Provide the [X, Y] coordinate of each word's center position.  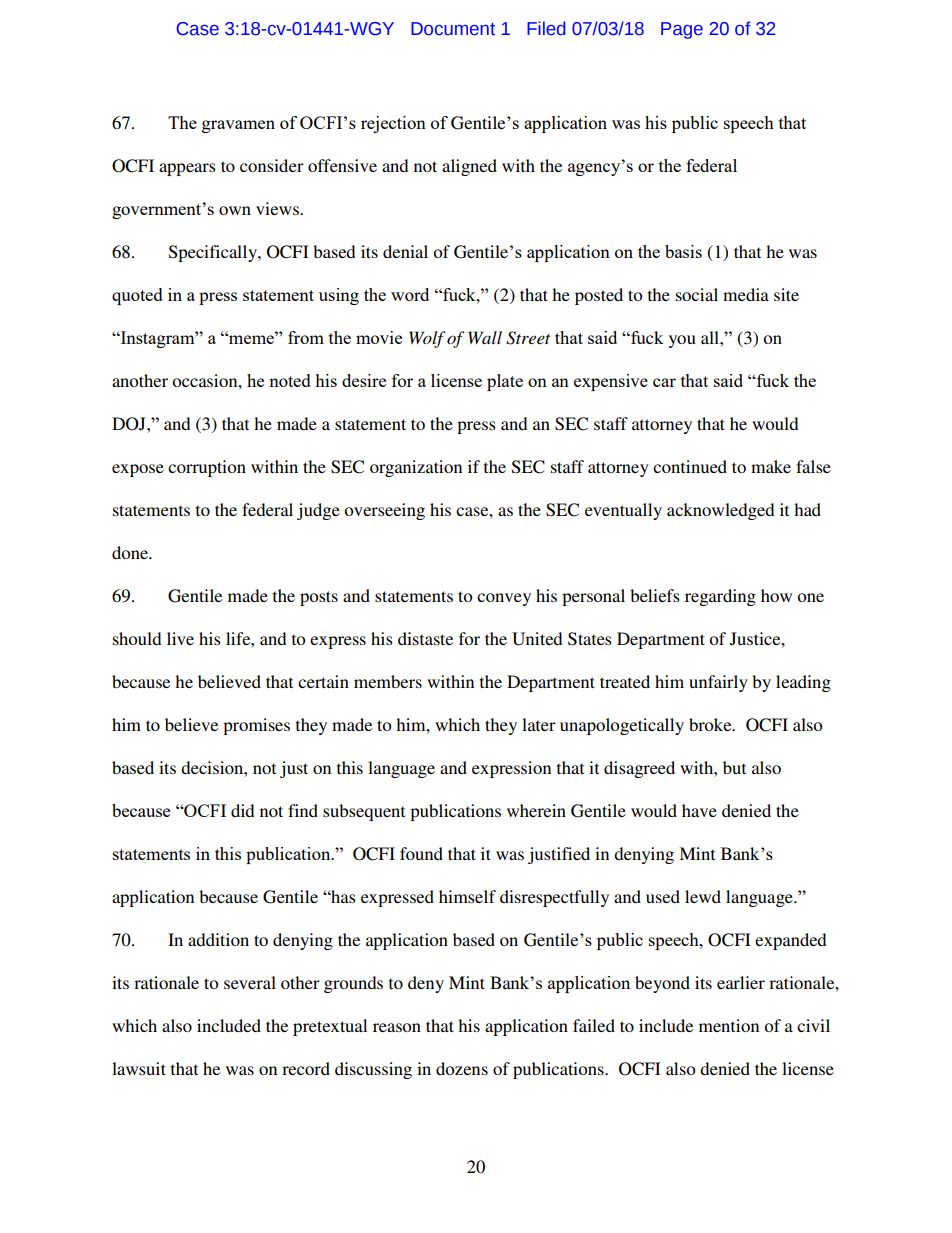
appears [187, 169]
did [243, 810]
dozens [462, 1068]
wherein [536, 810]
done [131, 552]
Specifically [214, 253]
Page [682, 30]
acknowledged [721, 511]
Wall [485, 337]
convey [504, 599]
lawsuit [139, 1068]
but [734, 767]
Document [453, 29]
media [746, 294]
